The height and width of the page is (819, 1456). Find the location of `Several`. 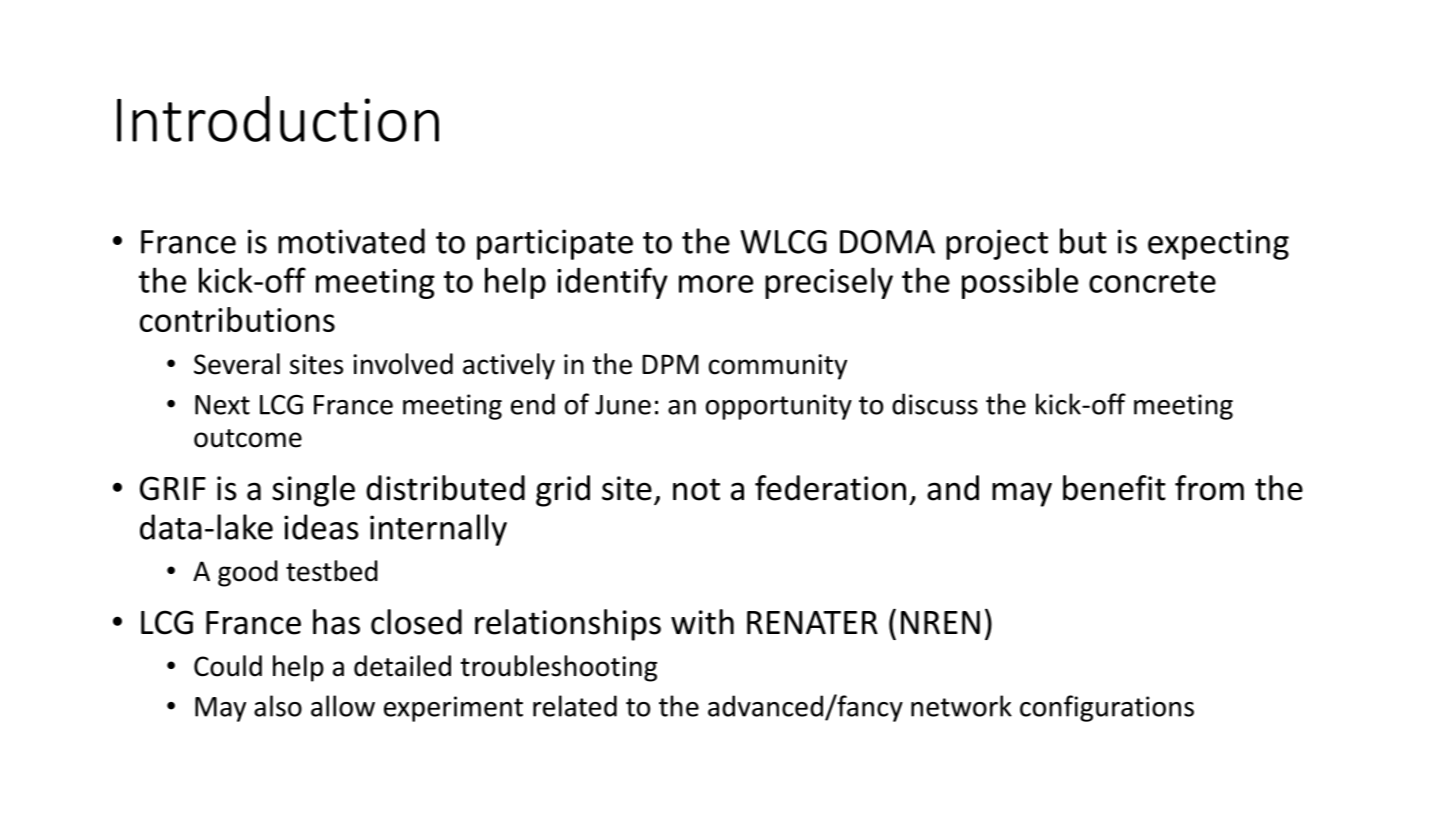

Several is located at coordinates (237, 364).
